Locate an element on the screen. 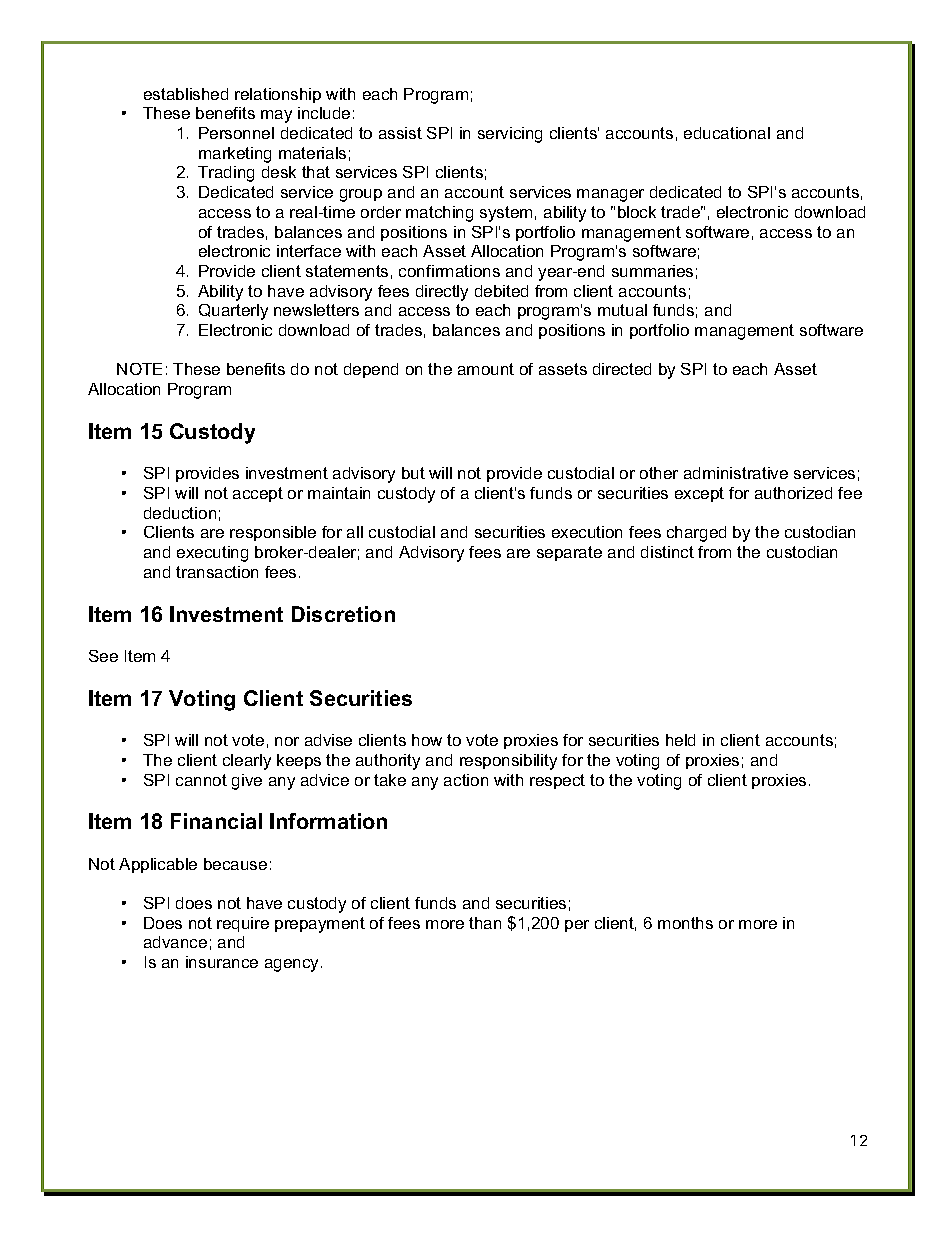 The image size is (952, 1233). charged is located at coordinates (696, 534).
